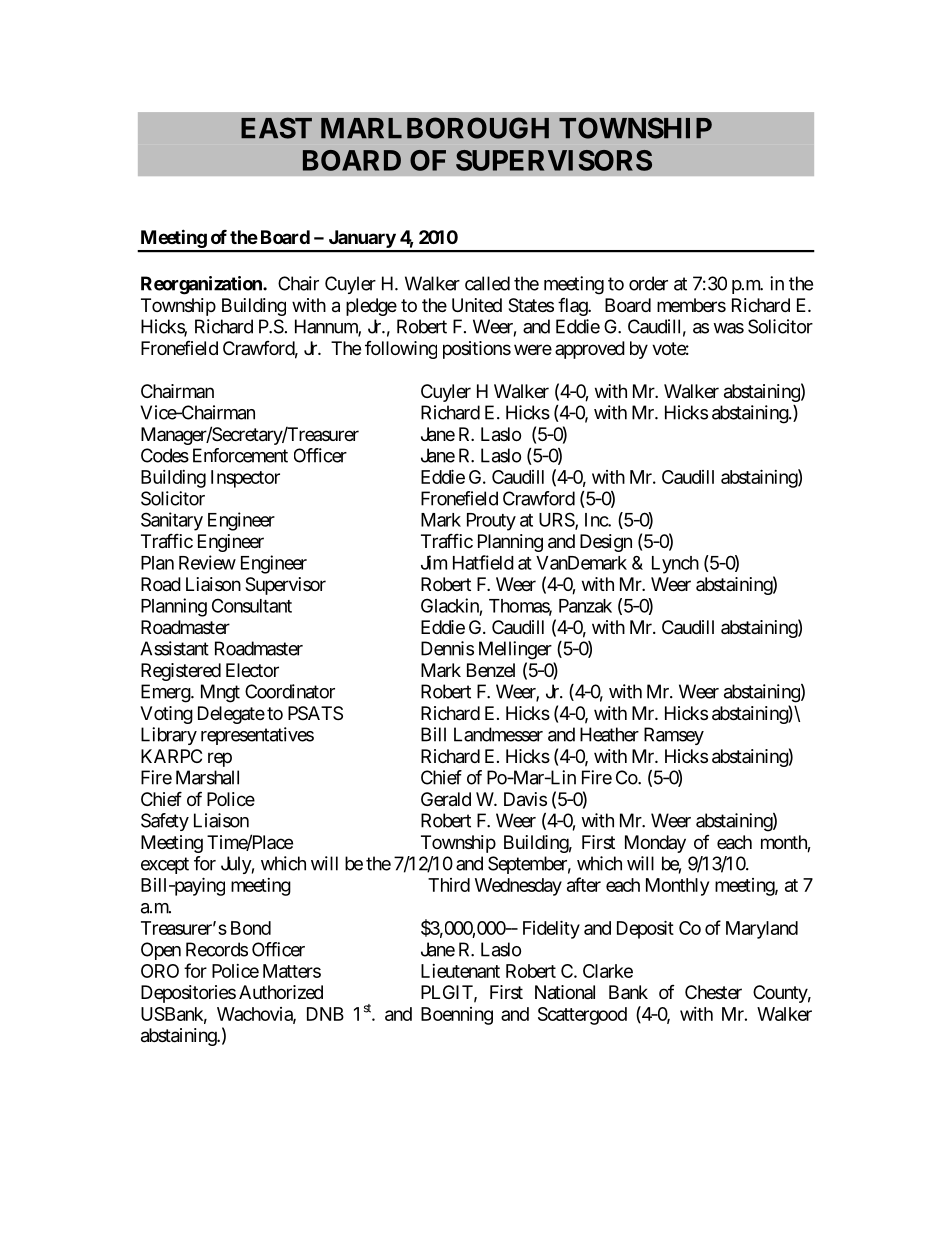  What do you see at coordinates (648, 283) in the screenshot?
I see `order` at bounding box center [648, 283].
